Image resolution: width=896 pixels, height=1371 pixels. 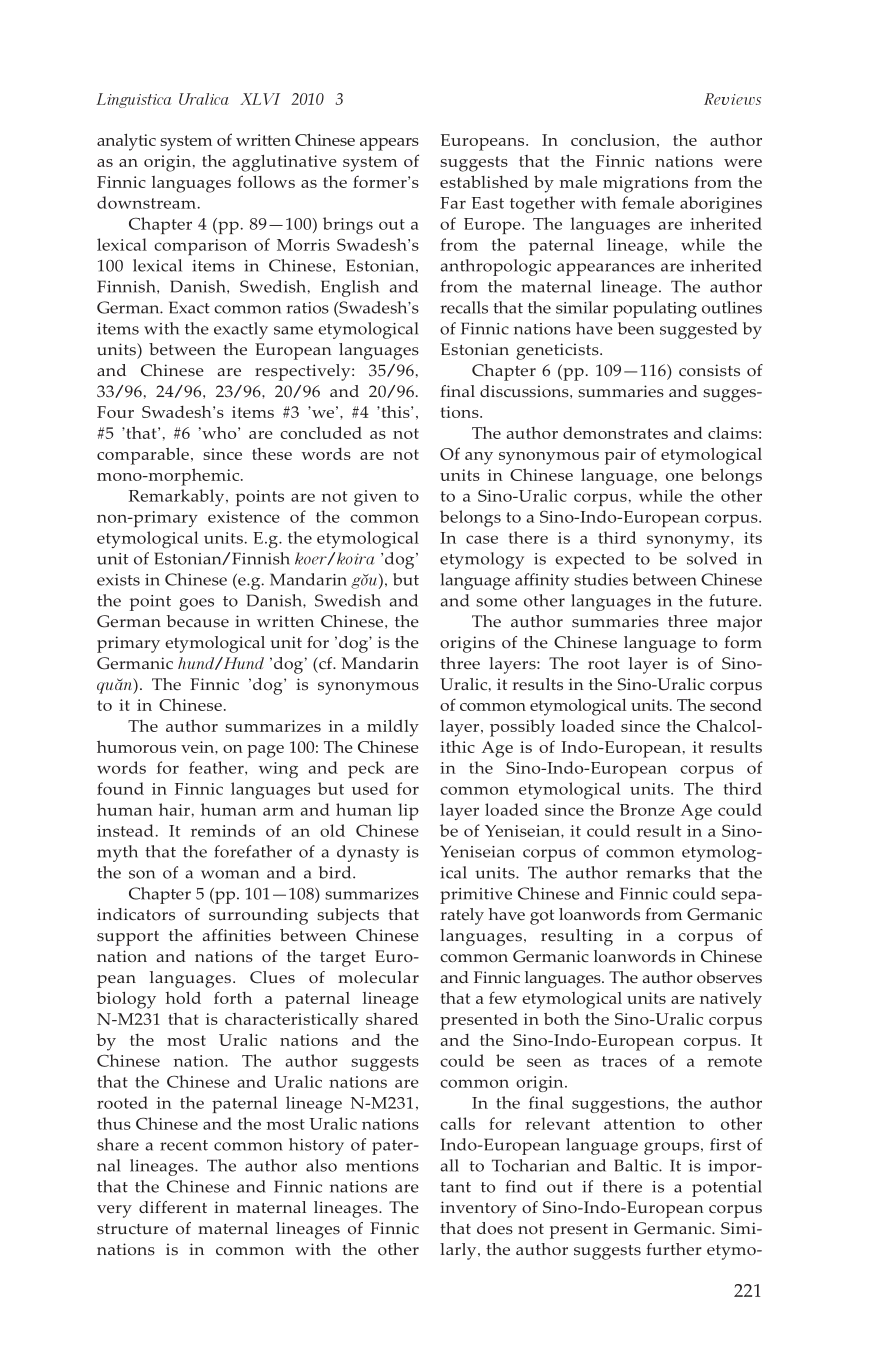 What do you see at coordinates (126, 142) in the screenshot?
I see `analytic` at bounding box center [126, 142].
